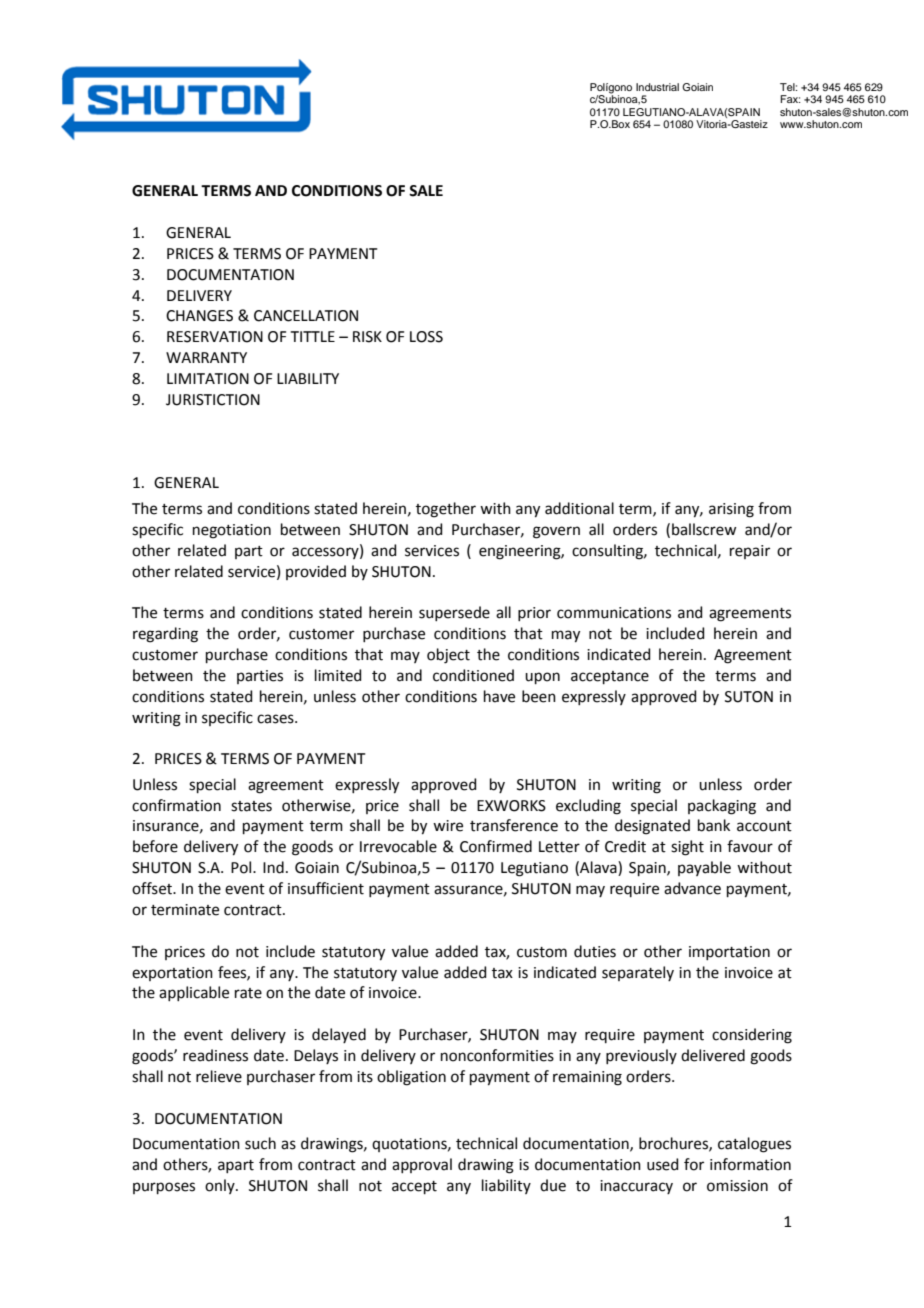 Image resolution: width=924 pixels, height=1308 pixels. What do you see at coordinates (422, 1165) in the document?
I see `approval` at bounding box center [422, 1165].
